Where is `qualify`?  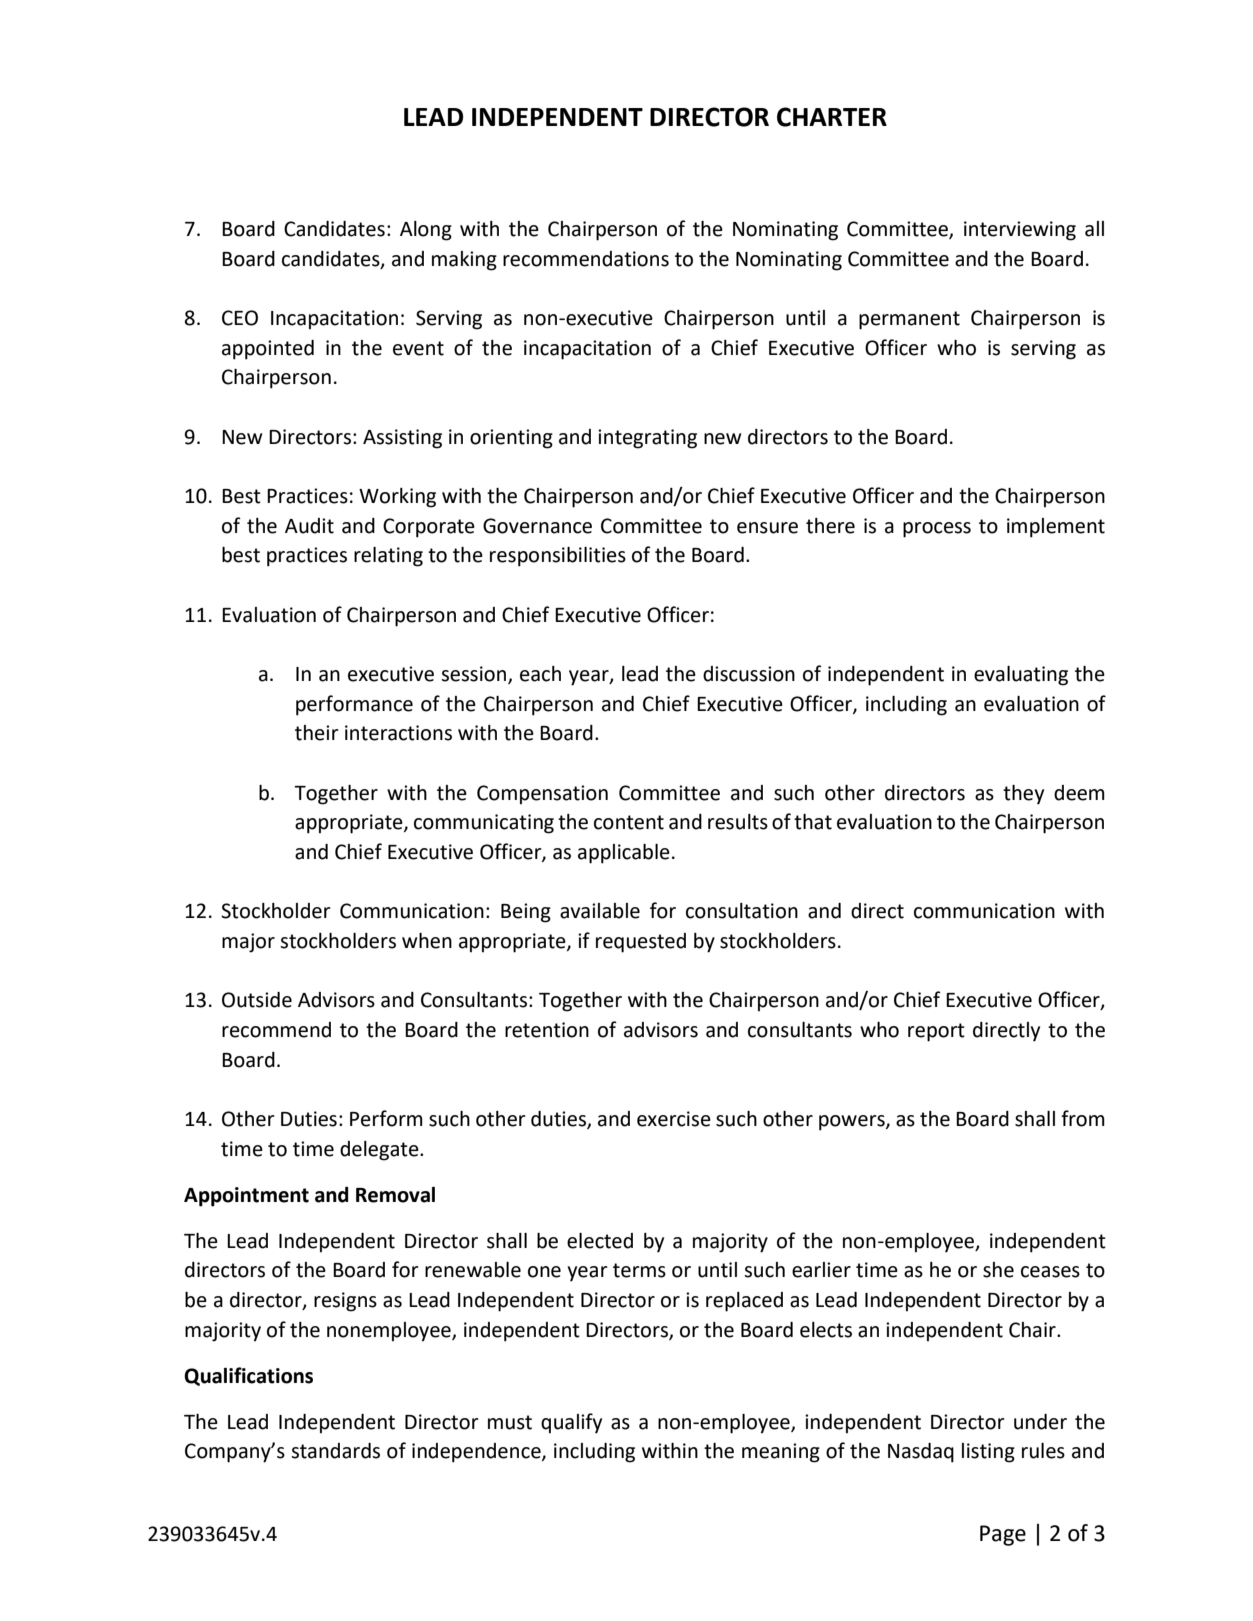 qualify is located at coordinates (571, 1423).
